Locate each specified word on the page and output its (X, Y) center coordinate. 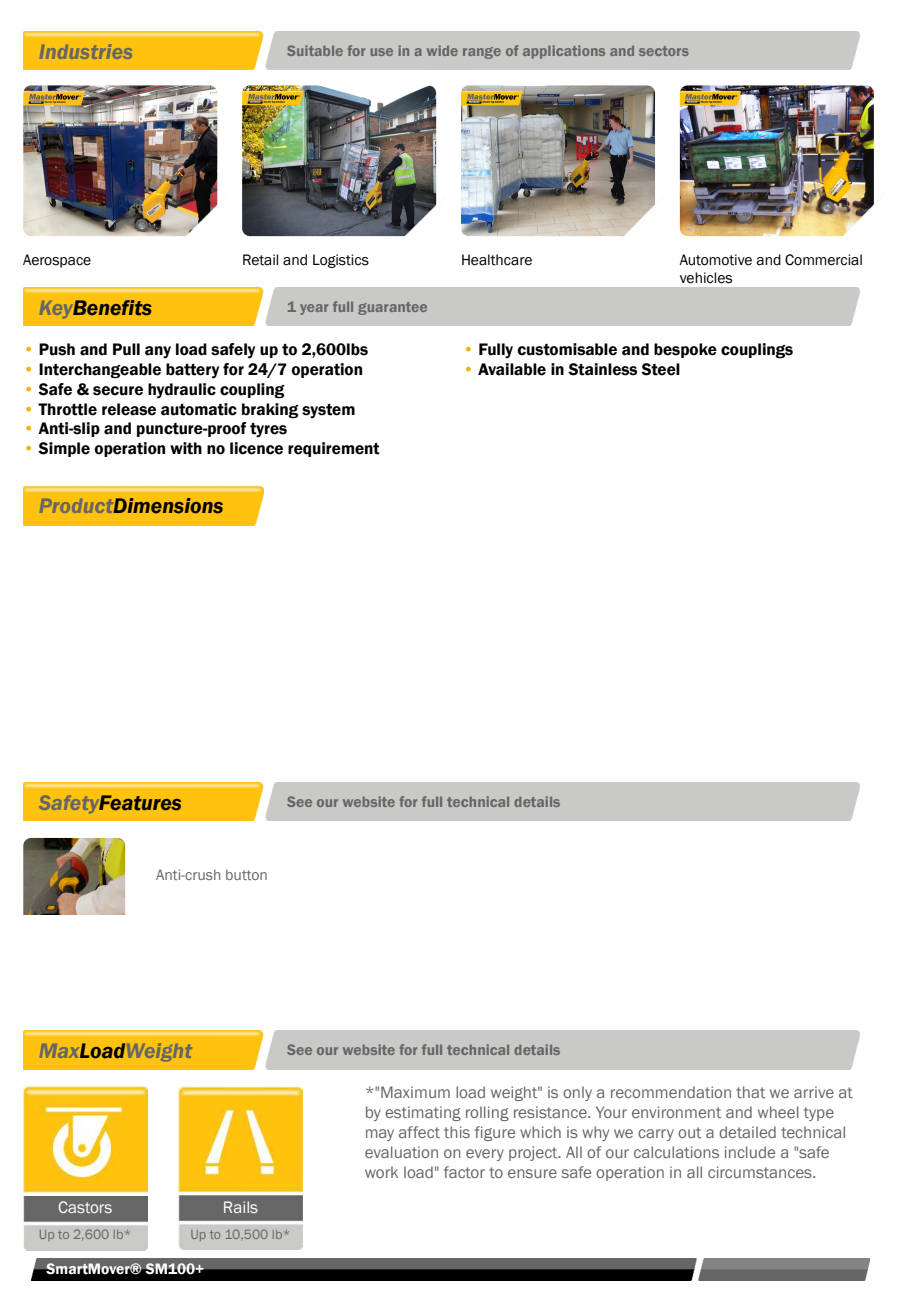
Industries (86, 51)
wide (442, 50)
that (750, 1092)
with (186, 448)
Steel (660, 369)
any (158, 352)
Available (512, 369)
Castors (85, 1207)
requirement (334, 449)
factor (464, 1172)
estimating (423, 1113)
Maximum (415, 1092)
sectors (664, 51)
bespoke (685, 350)
